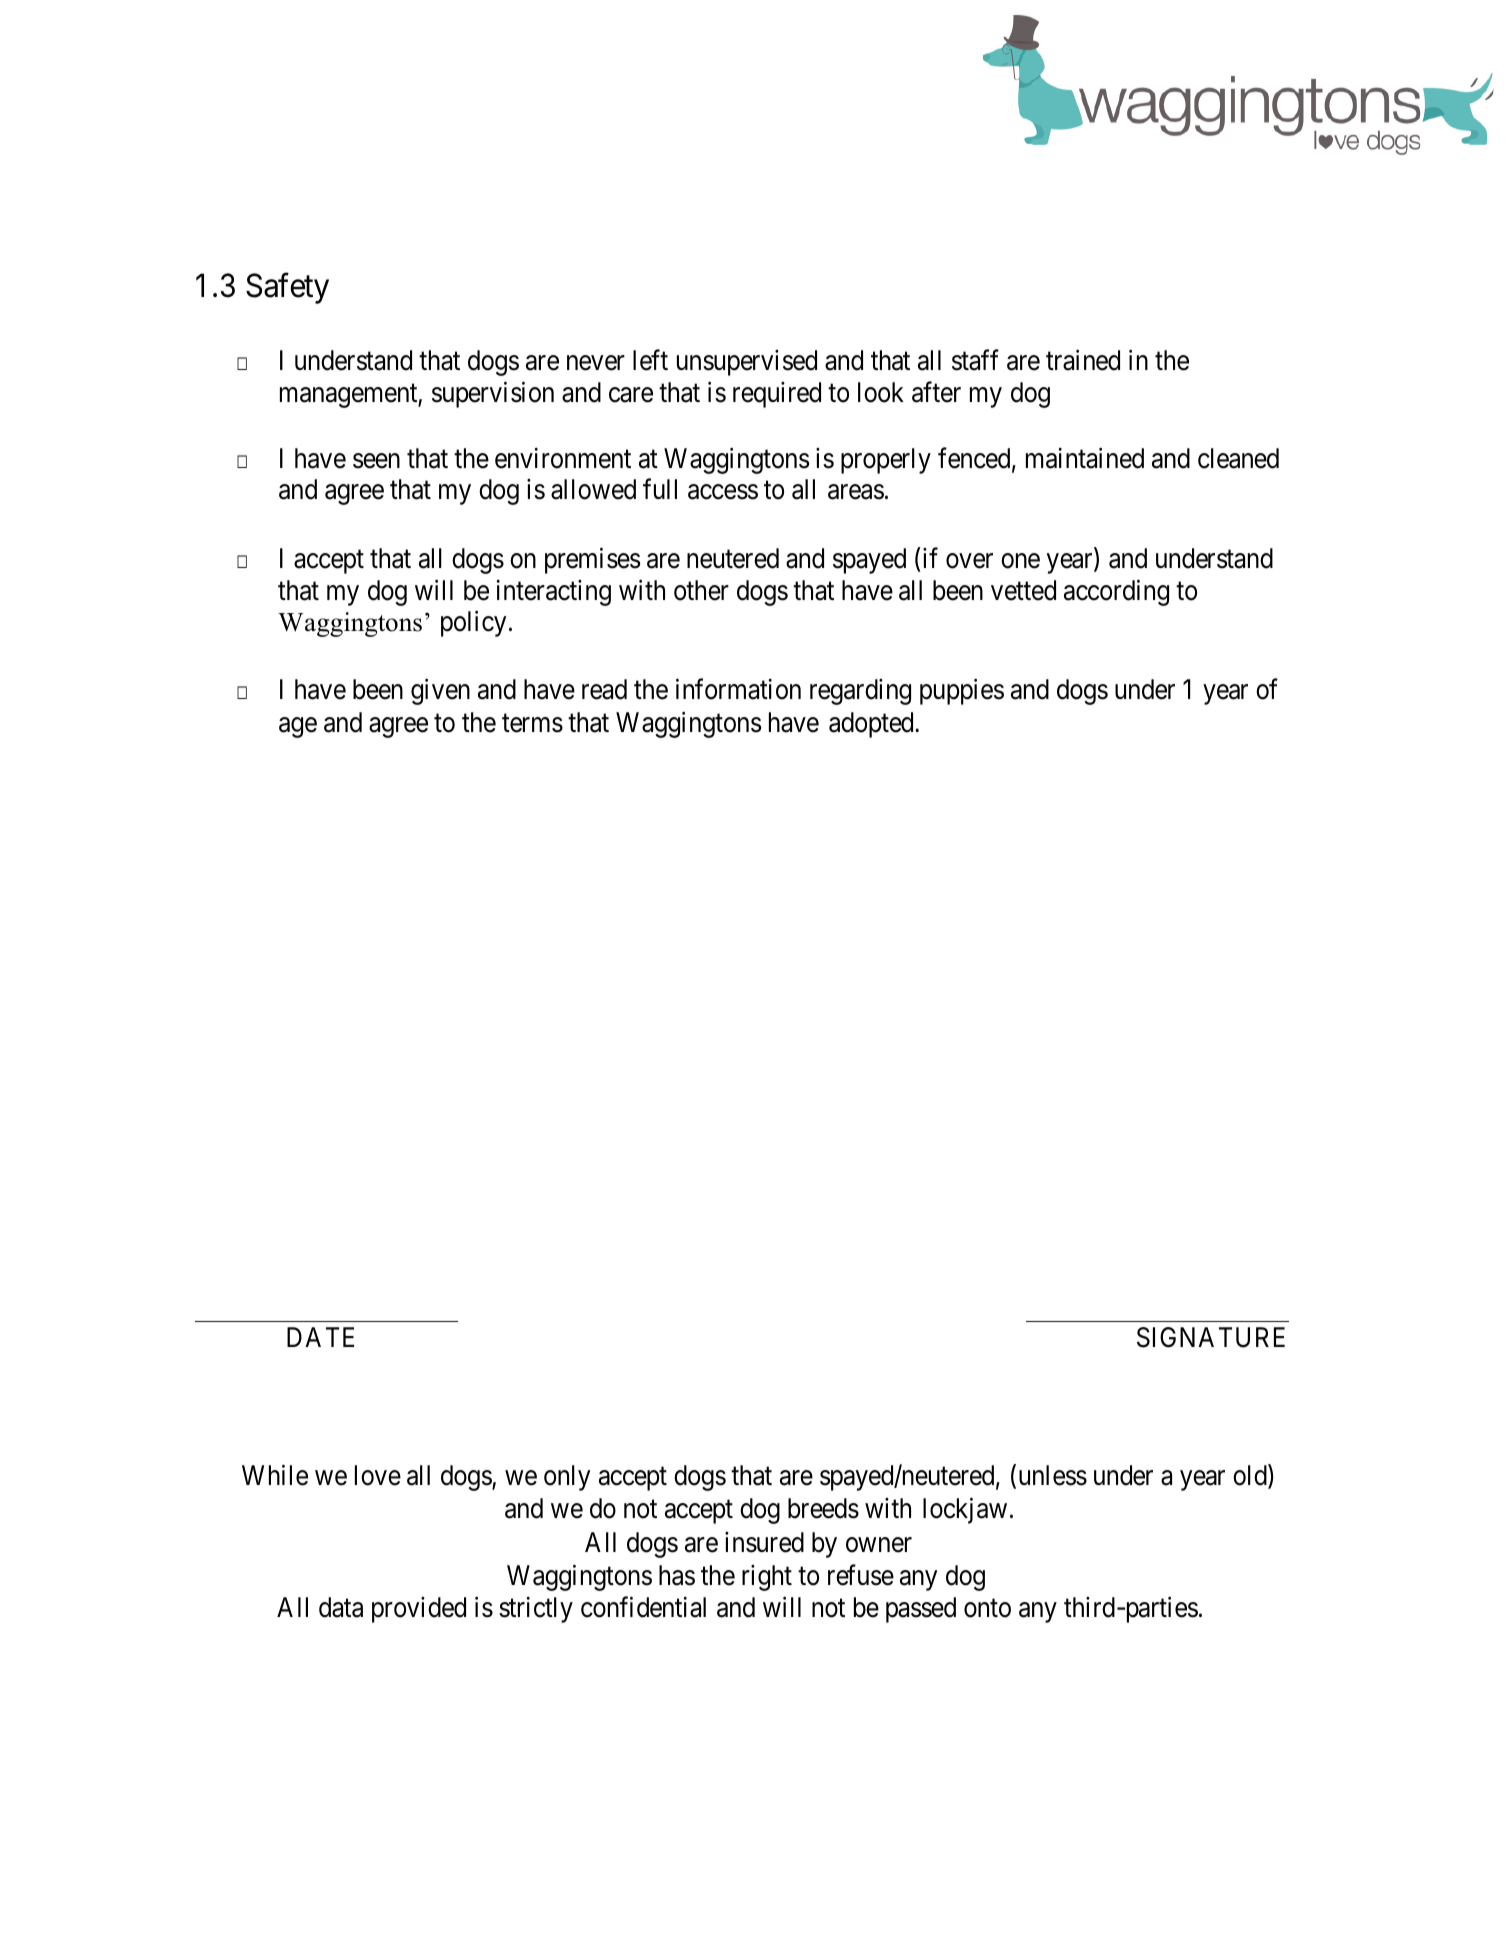  Describe the element at coordinates (1211, 1337) in the document. I see `SIGNATURE` at that location.
